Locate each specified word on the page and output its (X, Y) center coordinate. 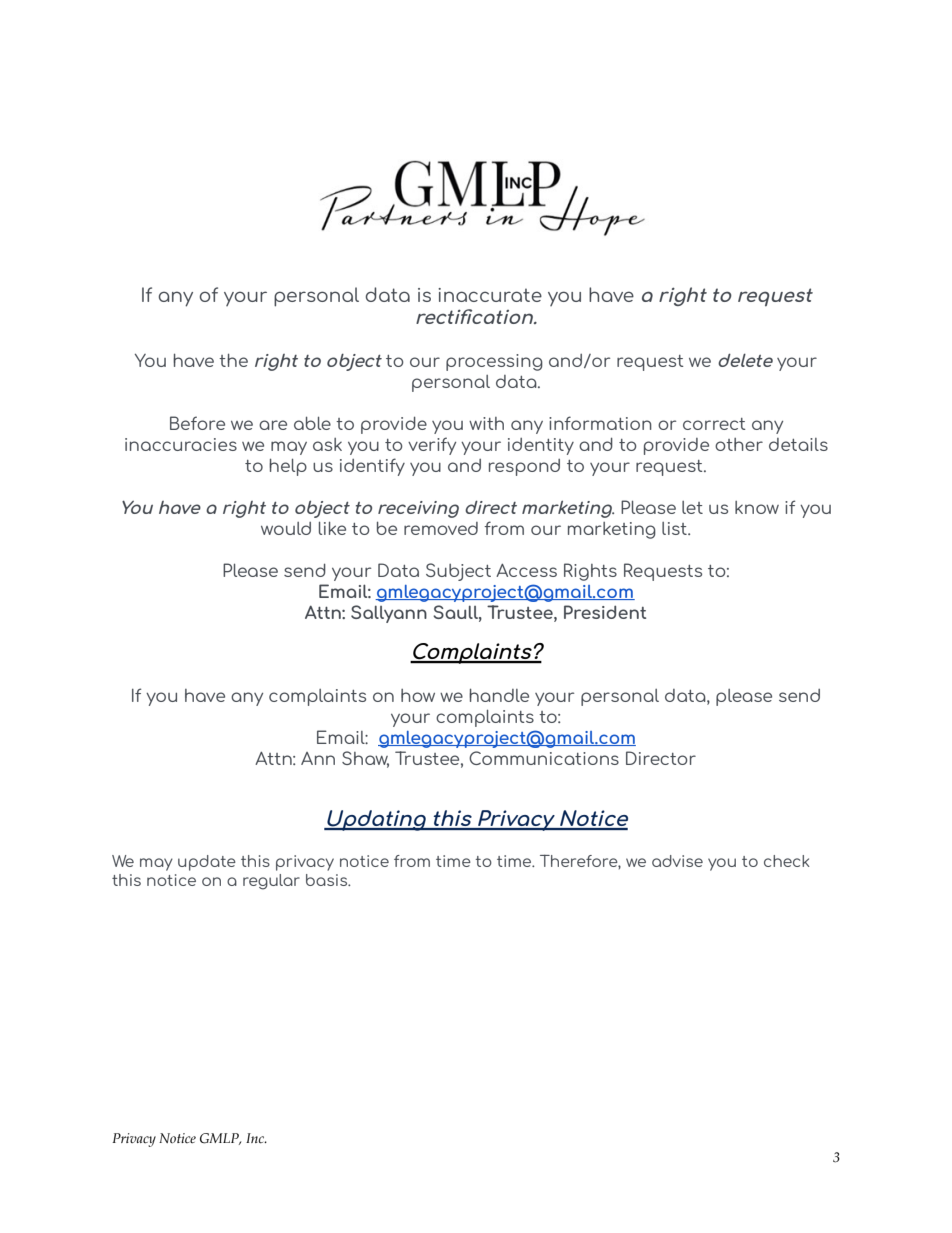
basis (328, 880)
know (757, 507)
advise (677, 861)
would (286, 528)
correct (714, 424)
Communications (544, 758)
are (273, 425)
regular (271, 882)
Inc (256, 1138)
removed (441, 528)
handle (499, 695)
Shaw (365, 759)
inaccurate (490, 295)
